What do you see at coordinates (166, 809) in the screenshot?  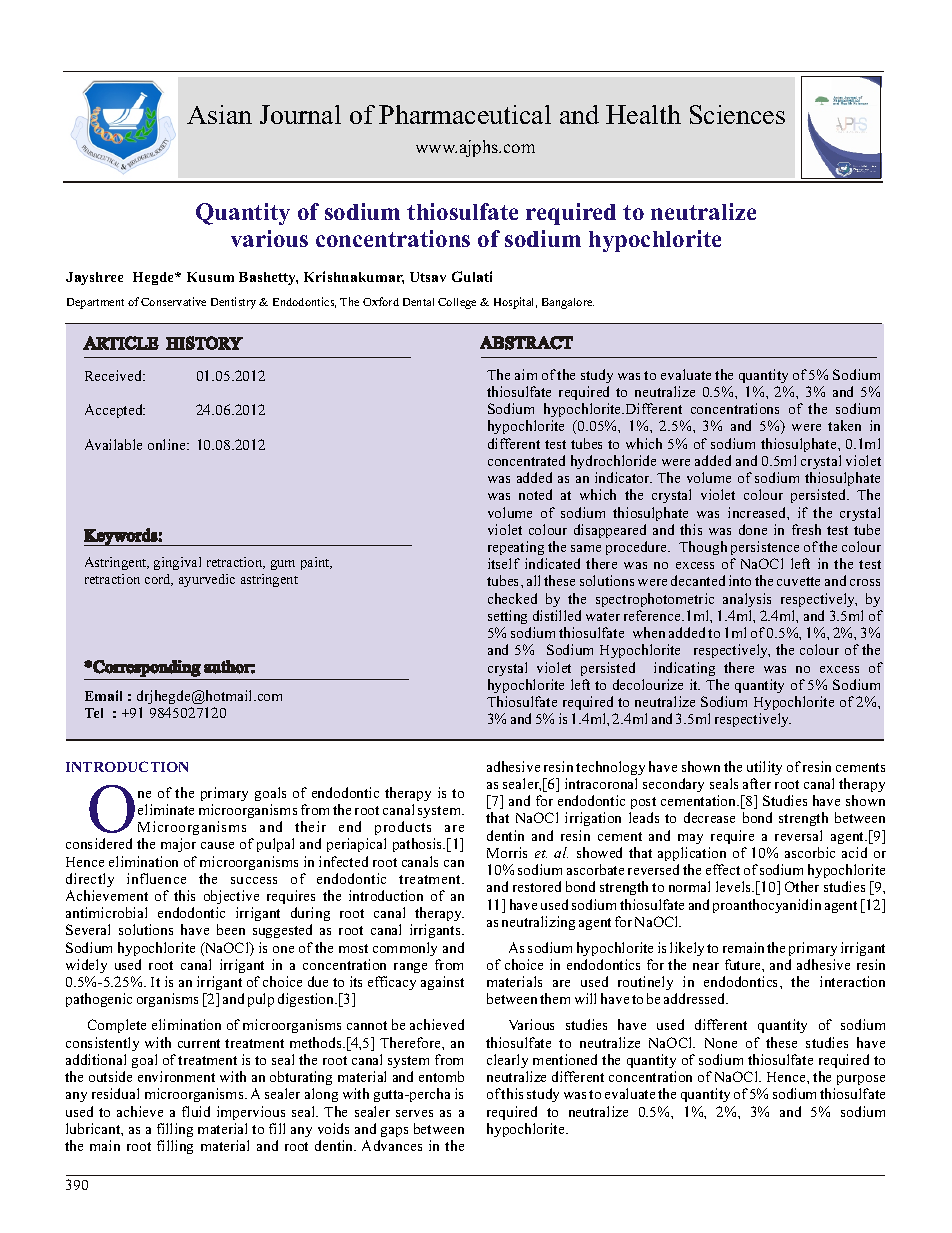 I see `eliminate` at bounding box center [166, 809].
